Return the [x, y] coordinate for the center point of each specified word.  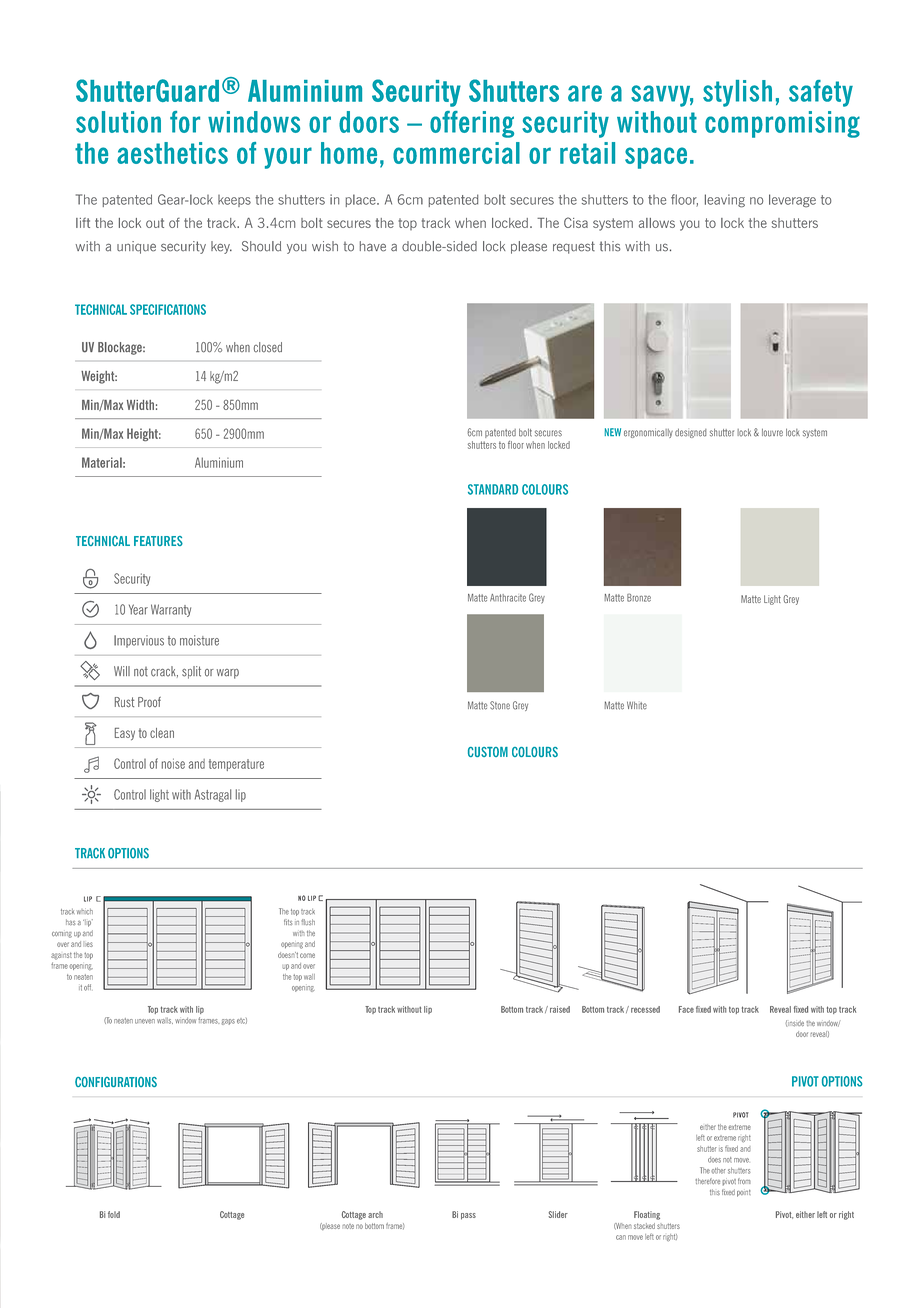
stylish [737, 93]
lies [89, 944]
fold [114, 1214]
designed [691, 433]
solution [118, 122]
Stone [500, 705]
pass [468, 1216]
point [744, 1193]
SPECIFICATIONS [168, 309]
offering [472, 124]
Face [686, 1009]
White [637, 705]
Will [122, 671]
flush [308, 922]
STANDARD [493, 489]
